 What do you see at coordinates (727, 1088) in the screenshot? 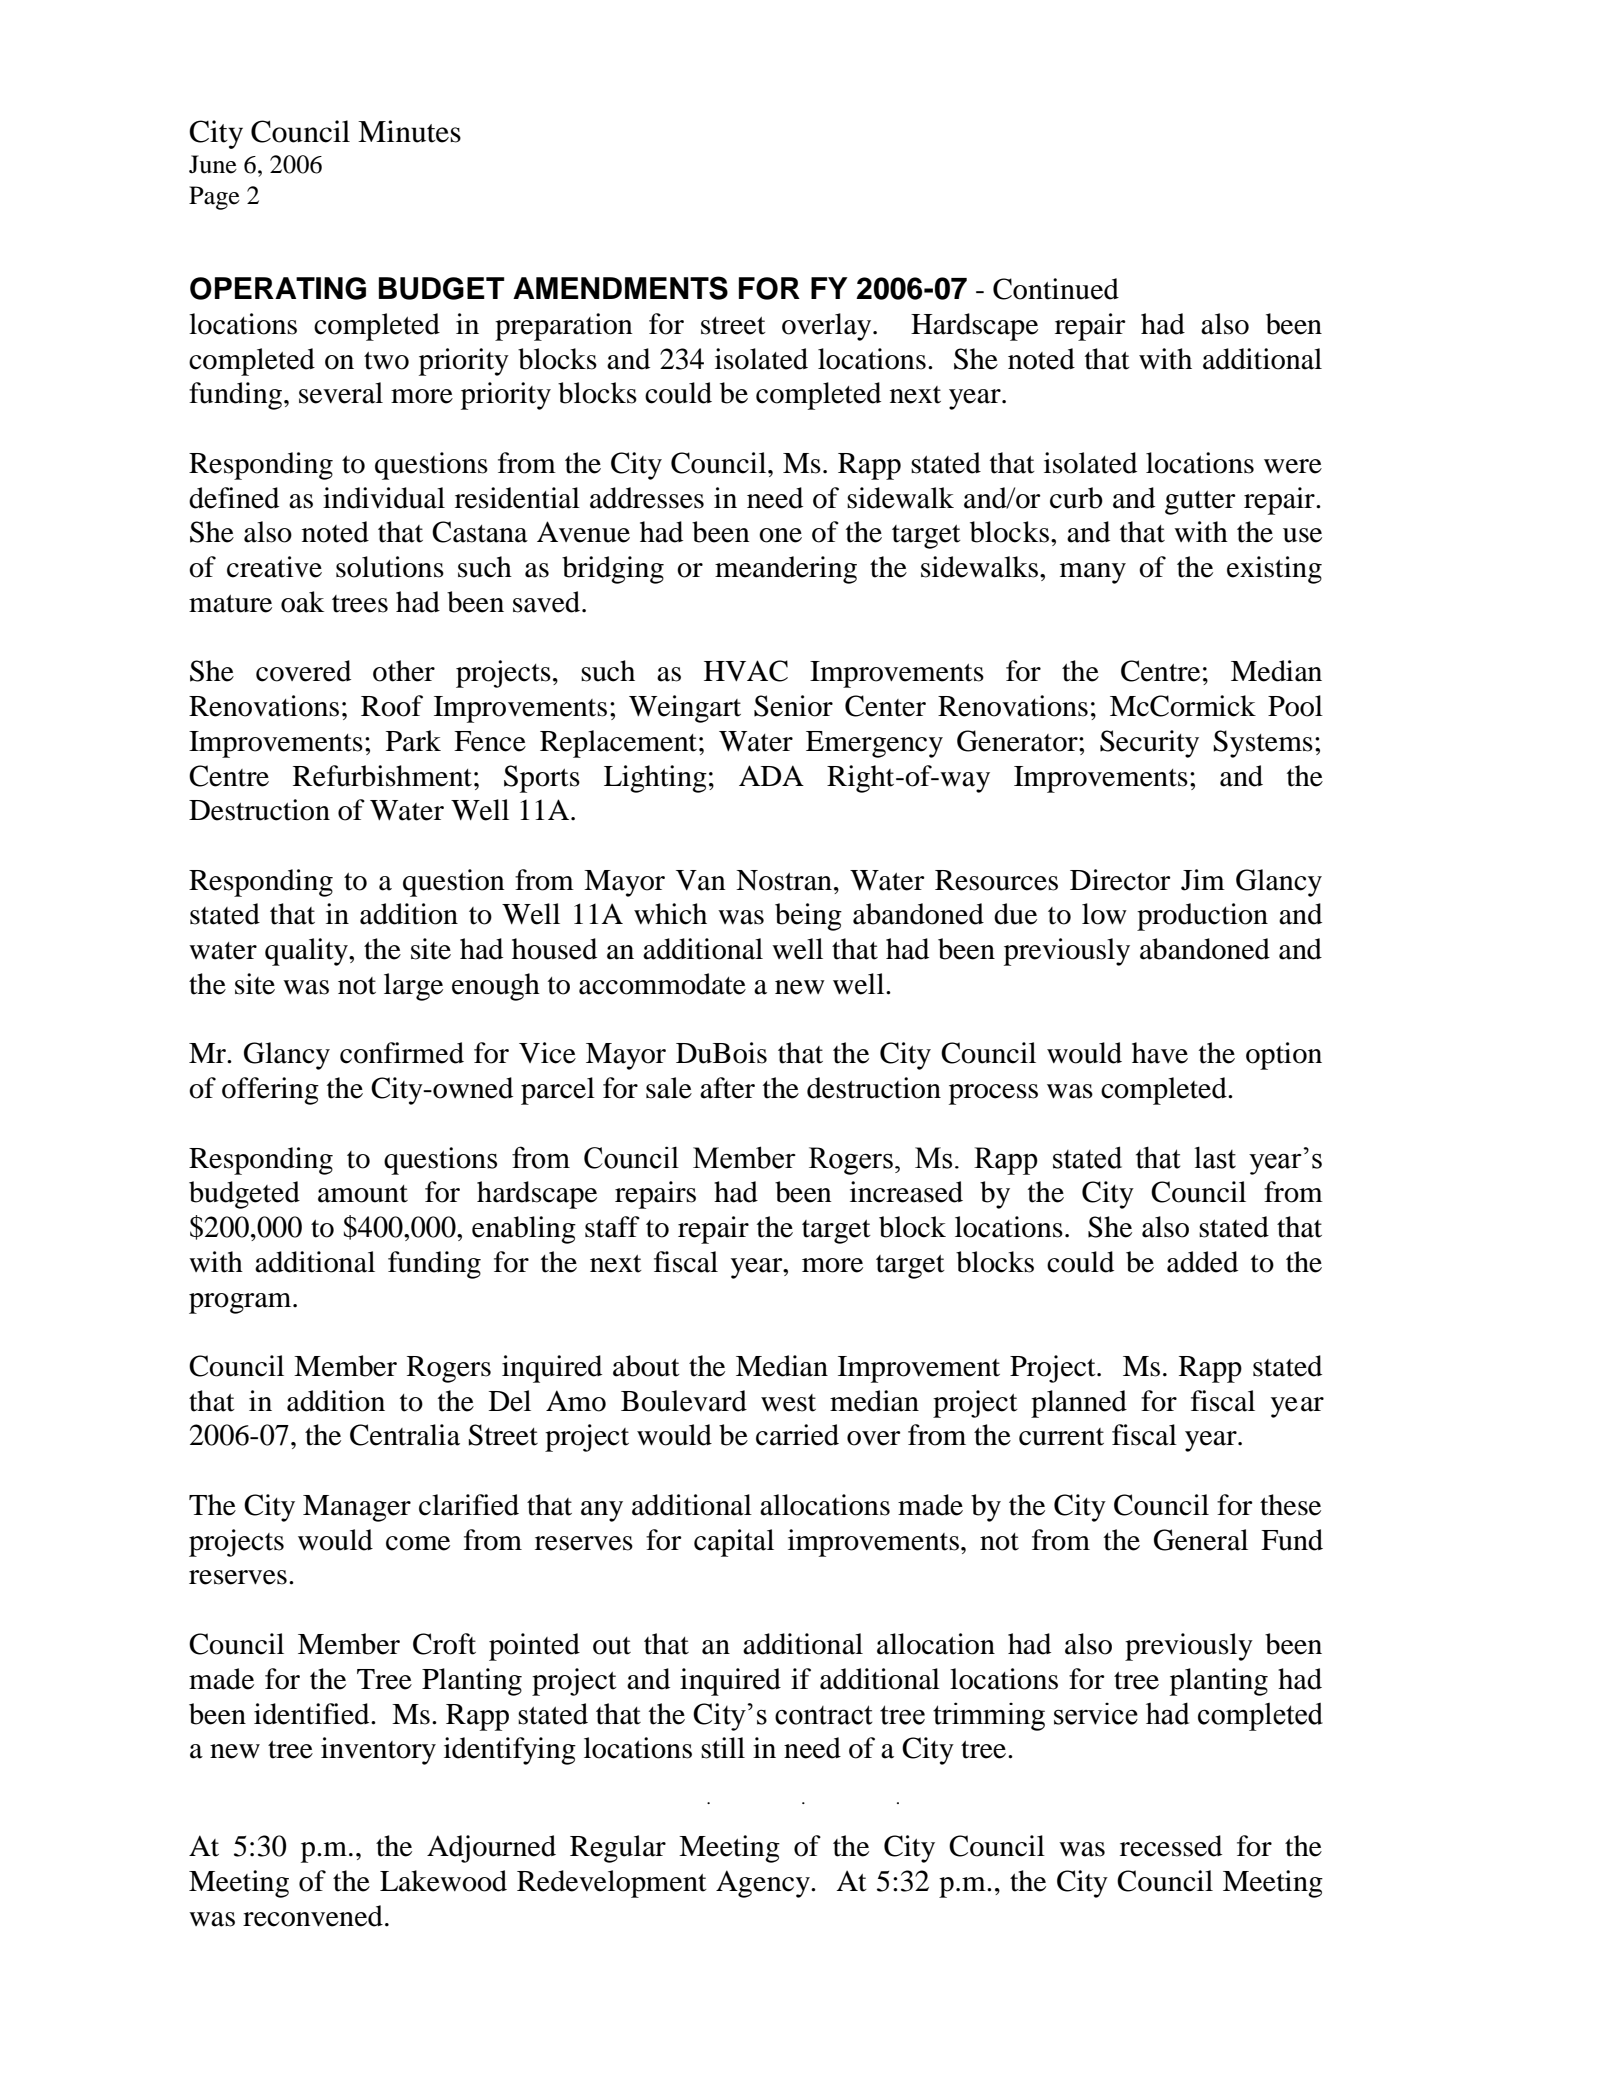
I see `after` at bounding box center [727, 1088].
